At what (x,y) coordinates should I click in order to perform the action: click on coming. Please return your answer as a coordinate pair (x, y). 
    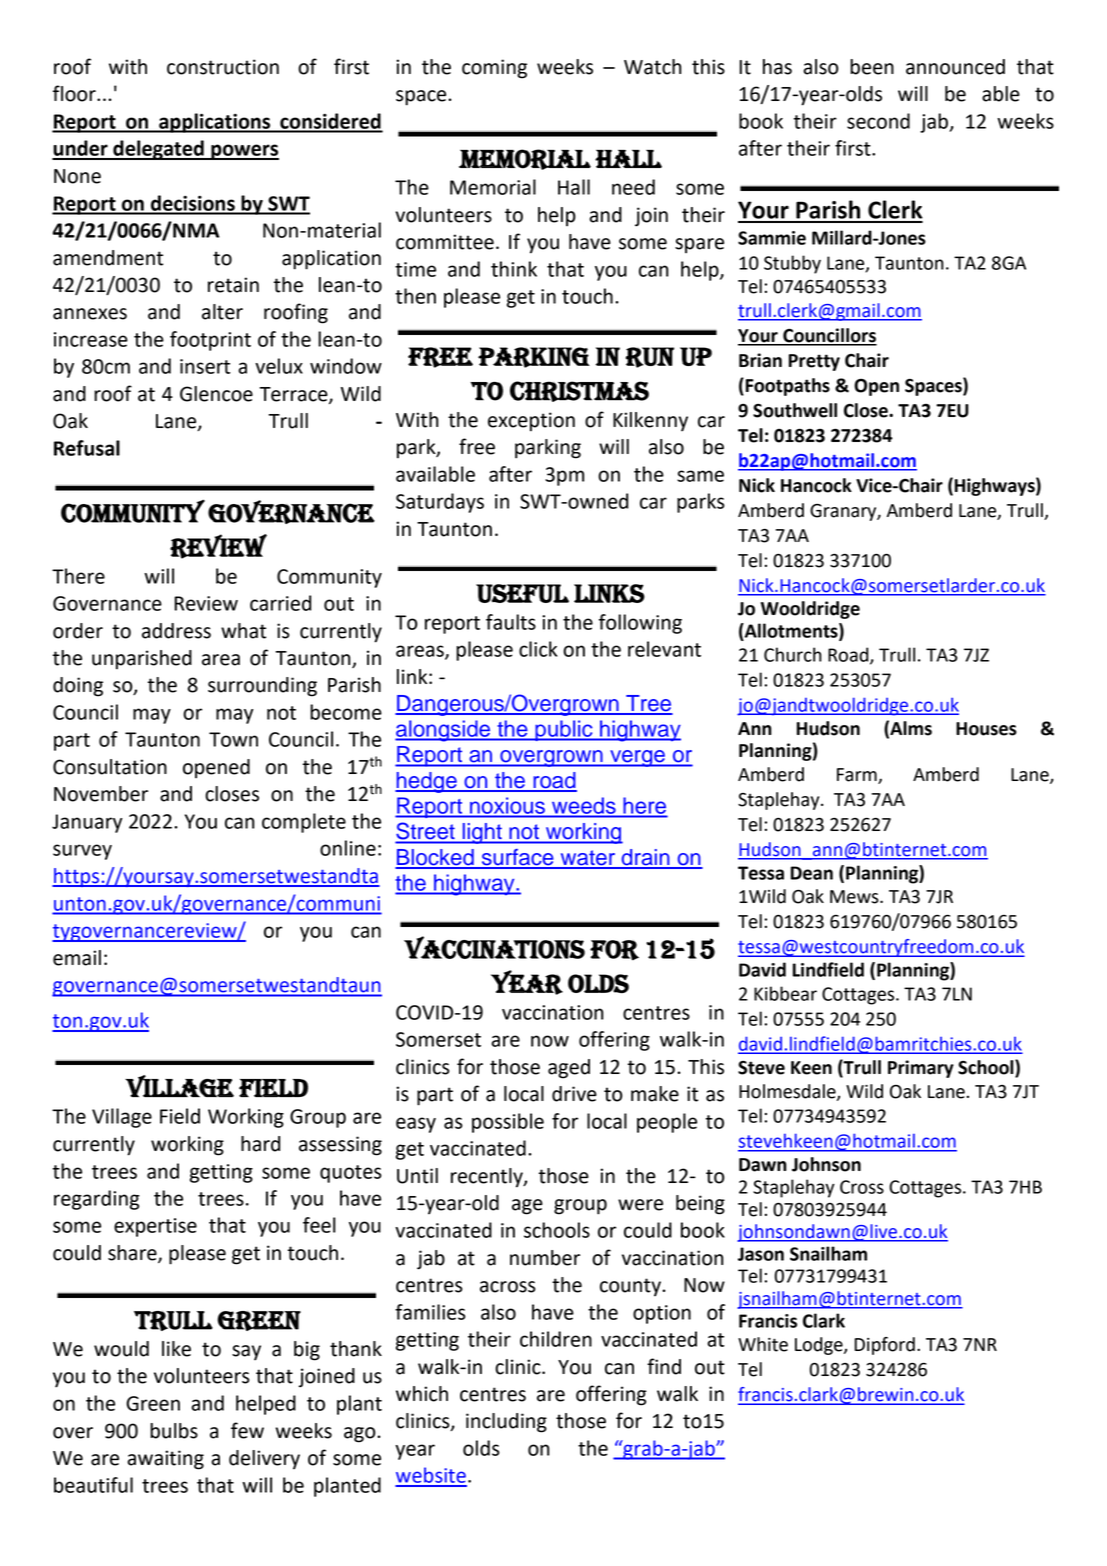
    Looking at the image, I should click on (494, 69).
